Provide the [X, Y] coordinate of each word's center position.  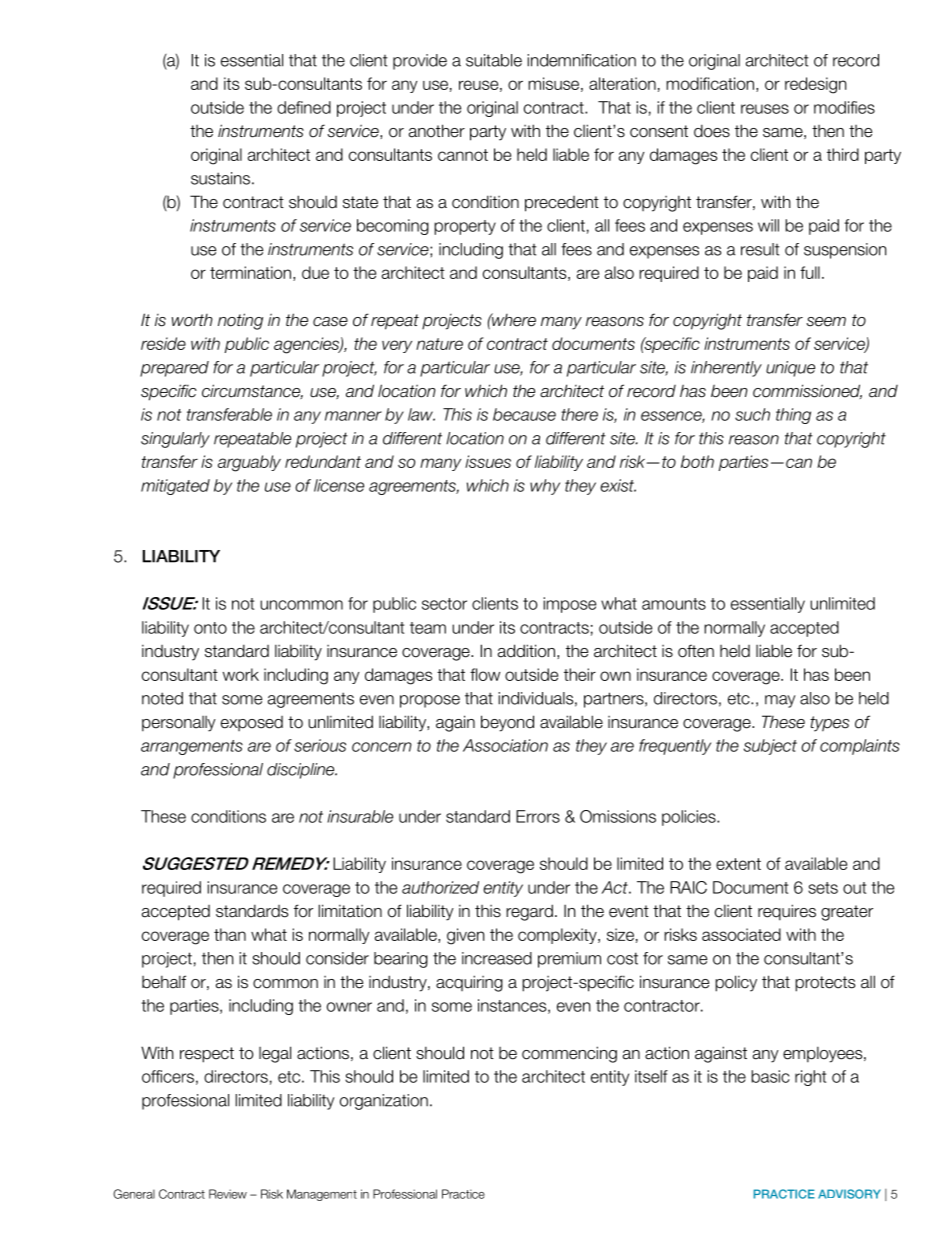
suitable [494, 60]
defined [304, 107]
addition [526, 651]
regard [529, 912]
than [230, 934]
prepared [174, 369]
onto [210, 628]
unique [790, 369]
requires [787, 912]
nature [439, 344]
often [696, 651]
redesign [816, 85]
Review [228, 1194]
